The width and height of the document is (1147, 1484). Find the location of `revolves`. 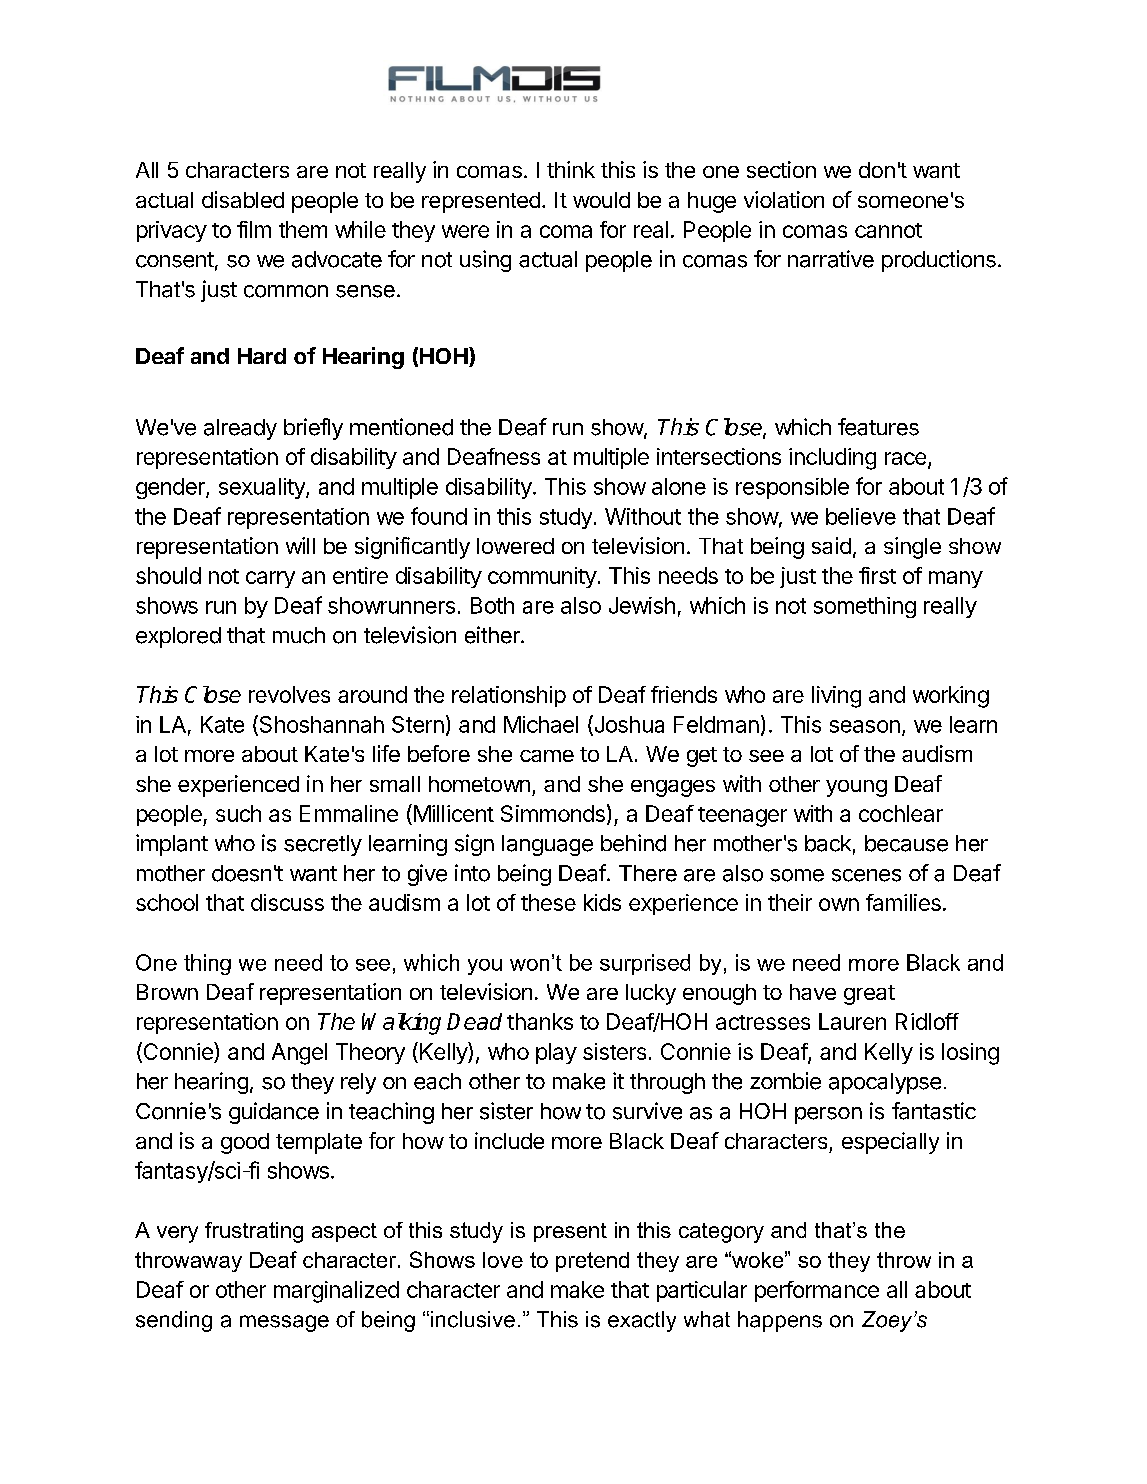

revolves is located at coordinates (289, 694).
